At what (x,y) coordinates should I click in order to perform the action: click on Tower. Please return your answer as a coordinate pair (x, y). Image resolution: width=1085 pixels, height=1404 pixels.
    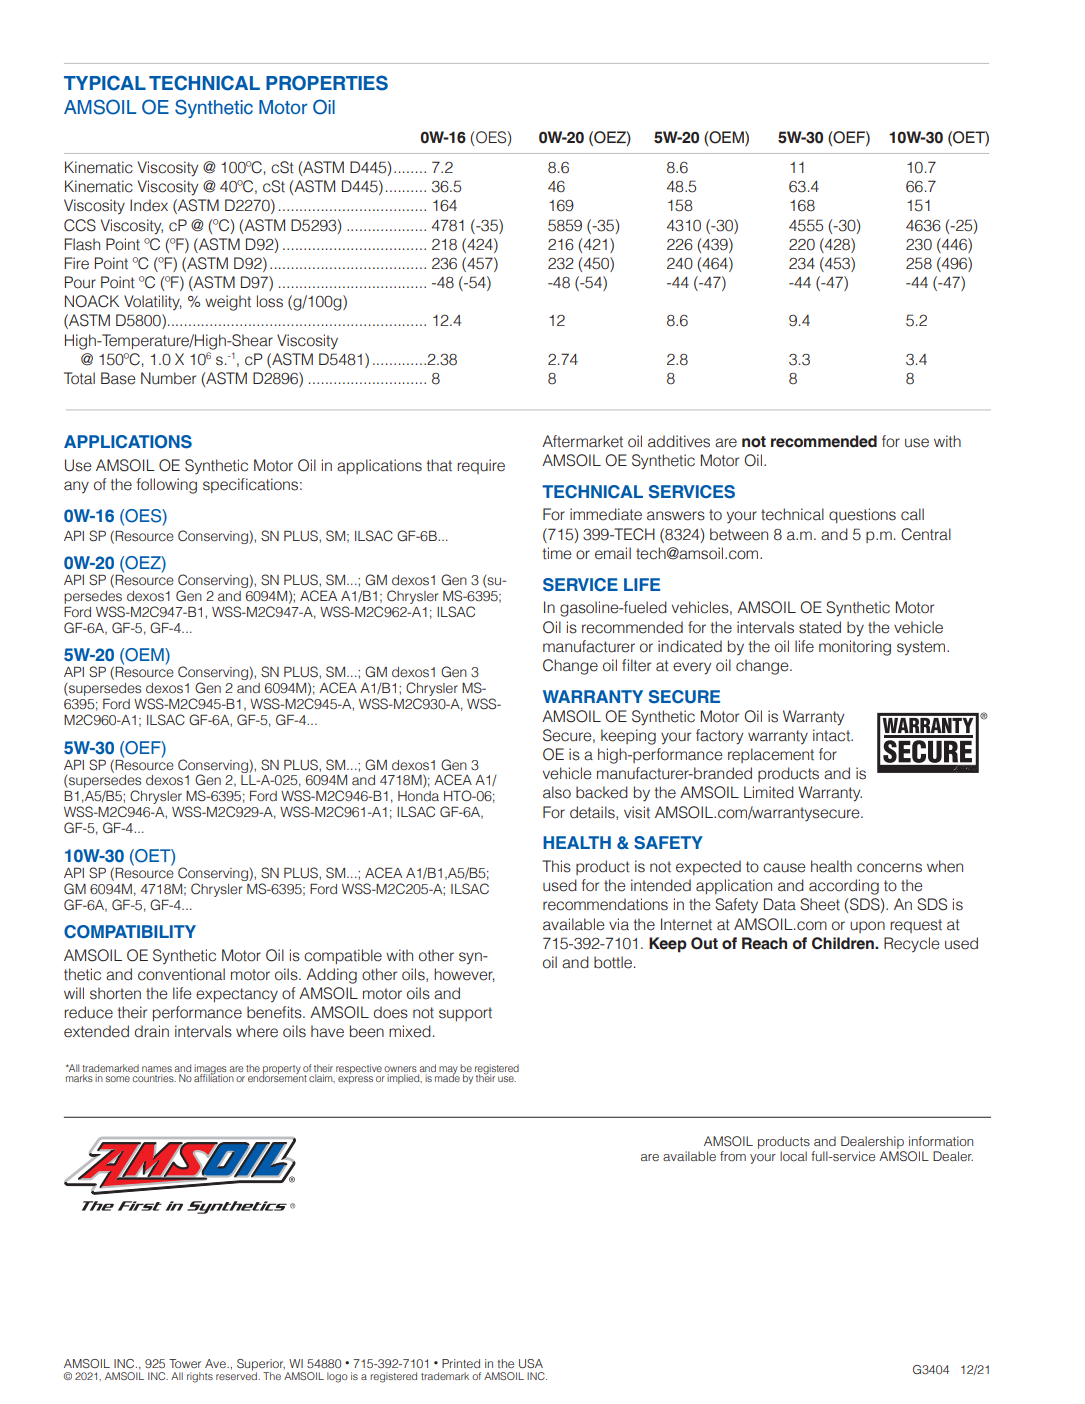
    Looking at the image, I should click on (185, 1363).
